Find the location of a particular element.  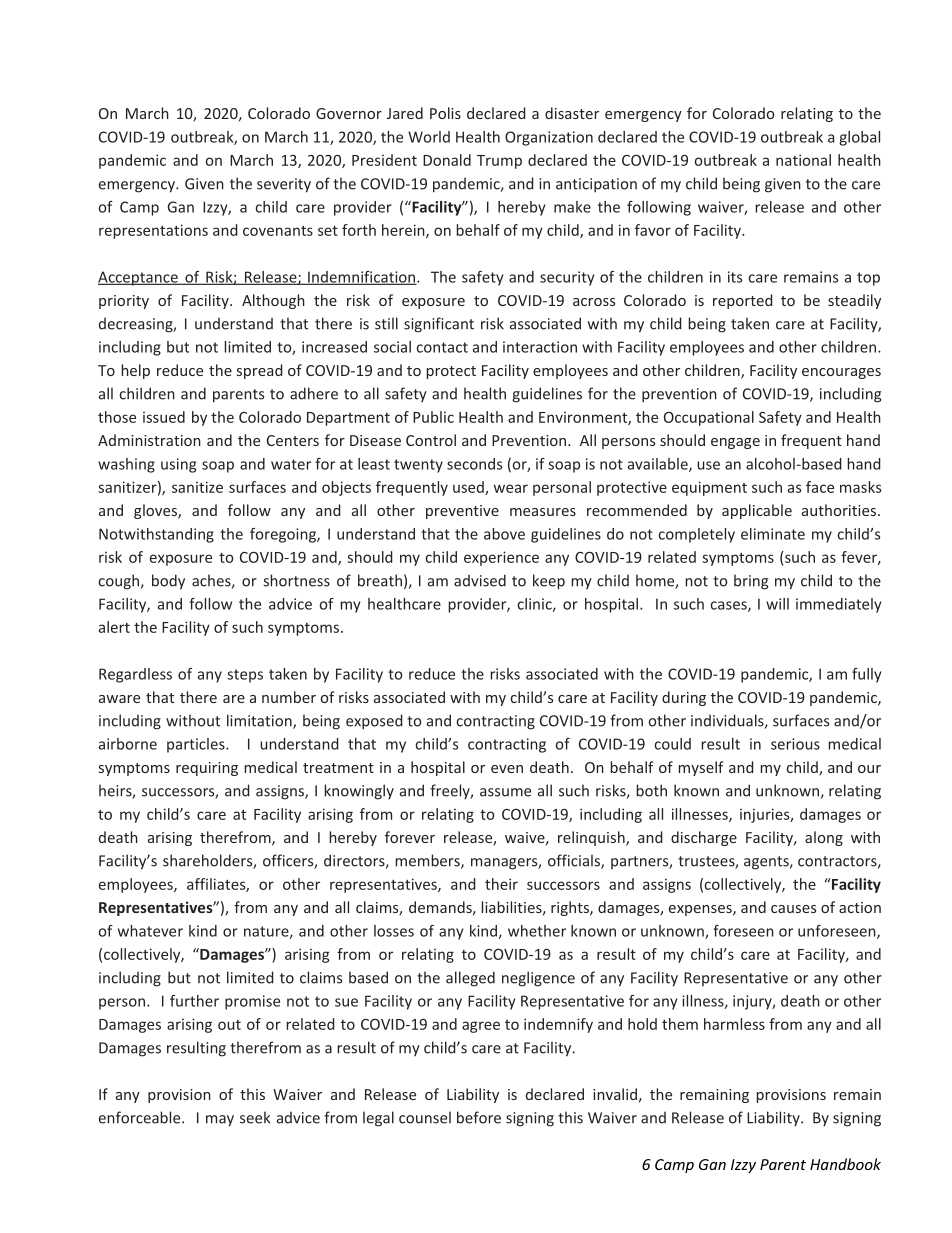

spread is located at coordinates (260, 371).
